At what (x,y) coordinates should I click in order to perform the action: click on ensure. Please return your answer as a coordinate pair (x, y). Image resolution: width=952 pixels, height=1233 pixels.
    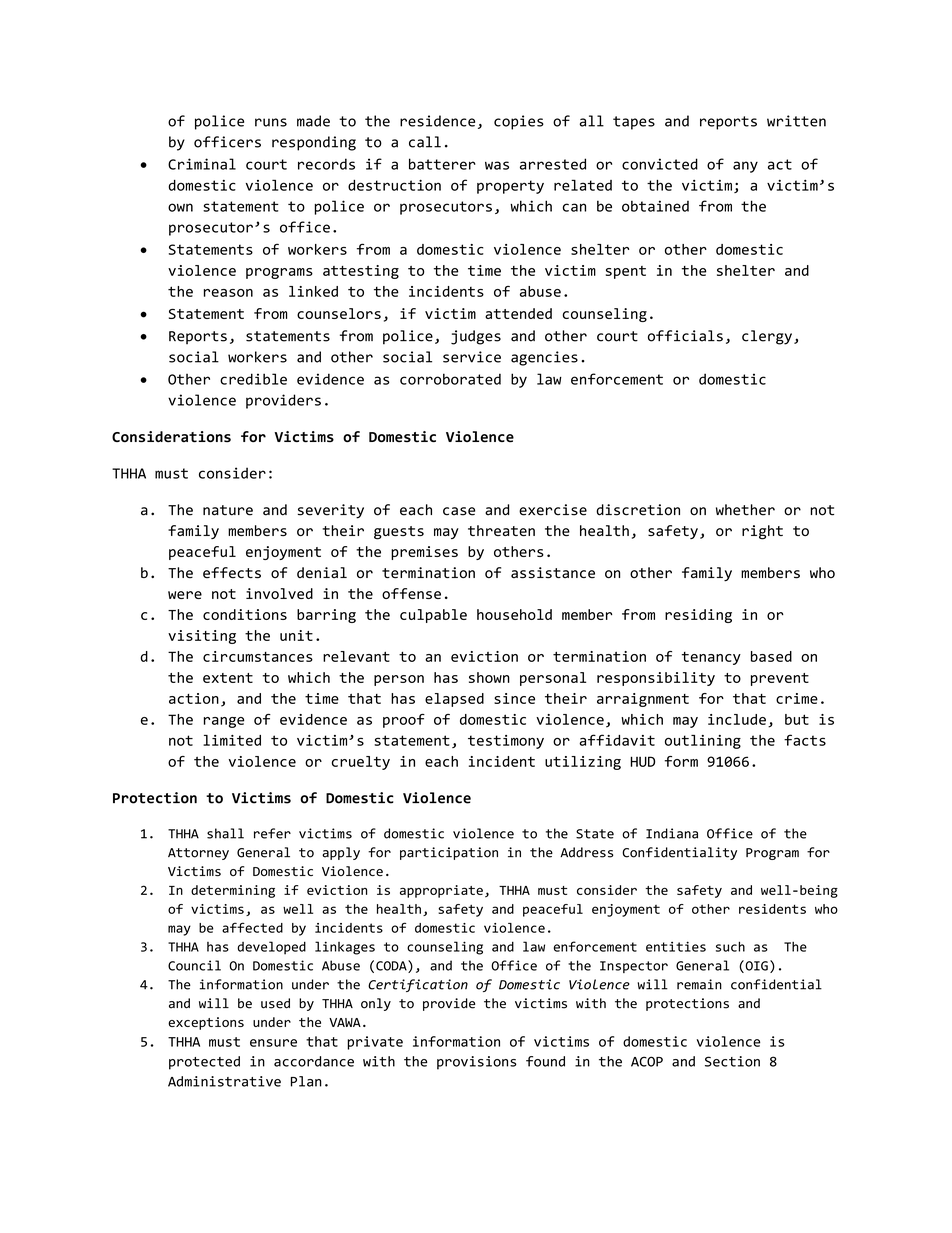
    Looking at the image, I should click on (273, 1043).
